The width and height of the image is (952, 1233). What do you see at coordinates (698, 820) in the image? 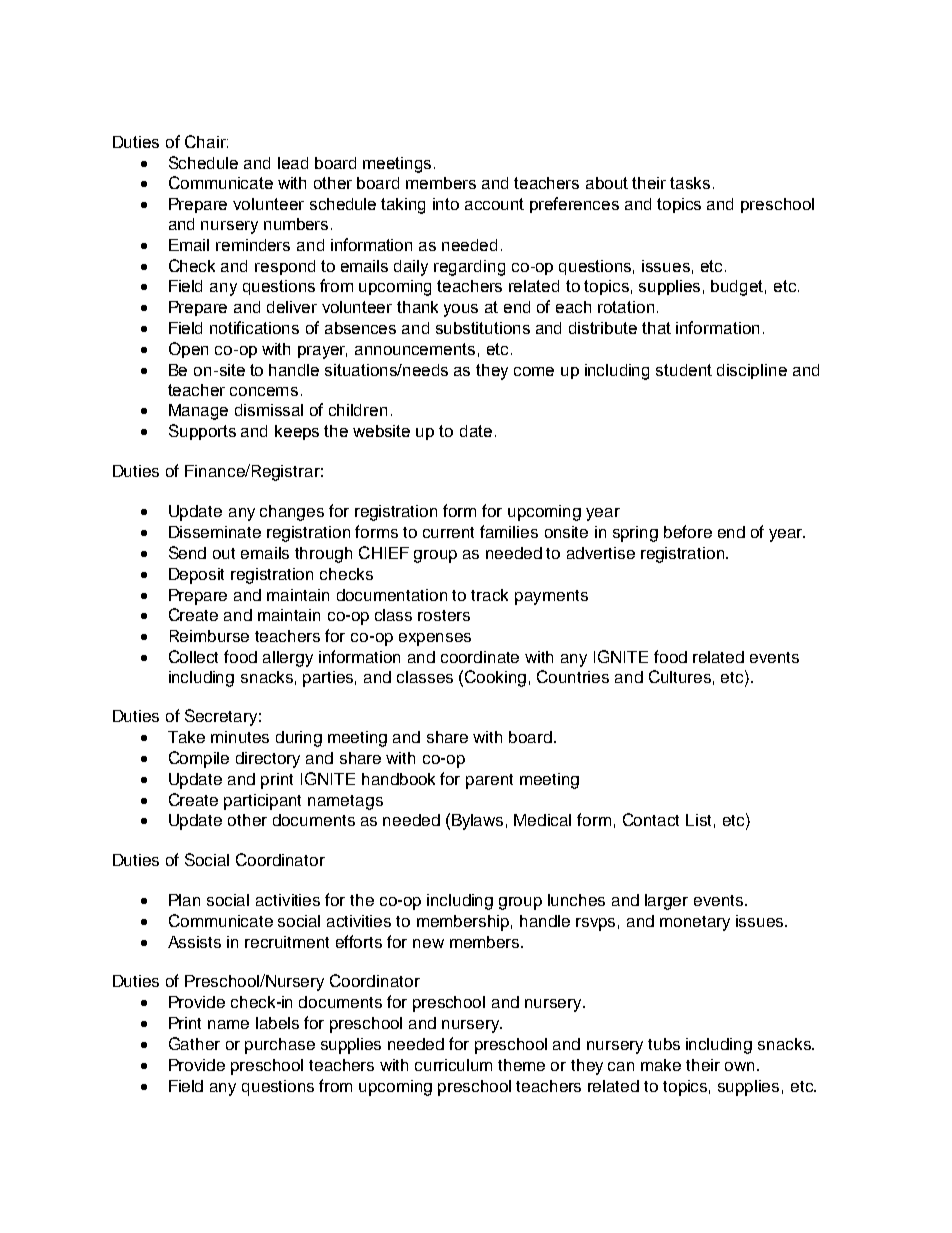
I see `List` at bounding box center [698, 820].
